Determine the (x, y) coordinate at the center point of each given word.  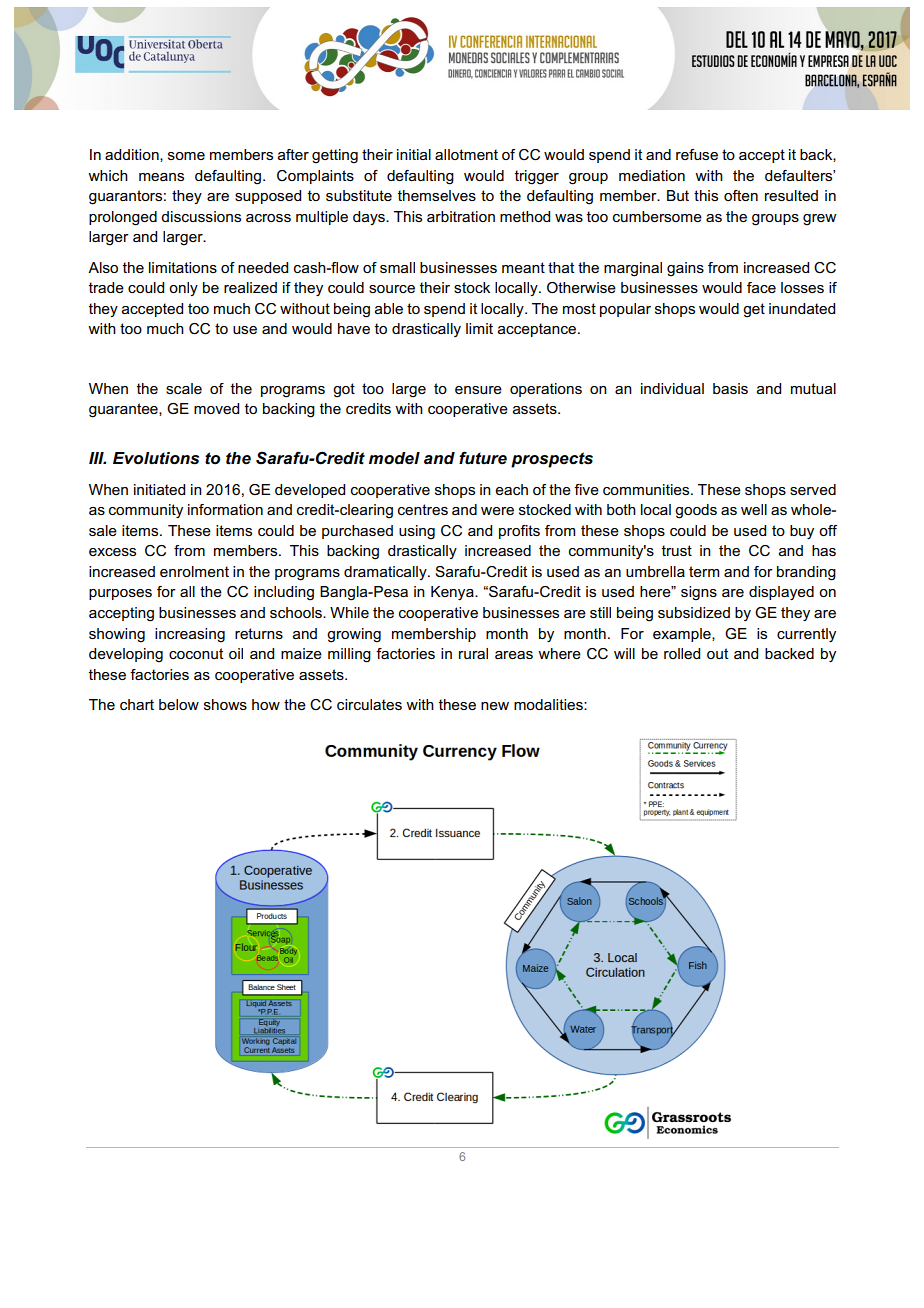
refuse (697, 154)
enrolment (194, 571)
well (754, 509)
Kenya (453, 593)
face (761, 287)
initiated (159, 489)
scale (184, 388)
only (183, 289)
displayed (781, 593)
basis (730, 388)
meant (523, 267)
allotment (466, 154)
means (161, 177)
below (179, 704)
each (511, 489)
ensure (478, 390)
